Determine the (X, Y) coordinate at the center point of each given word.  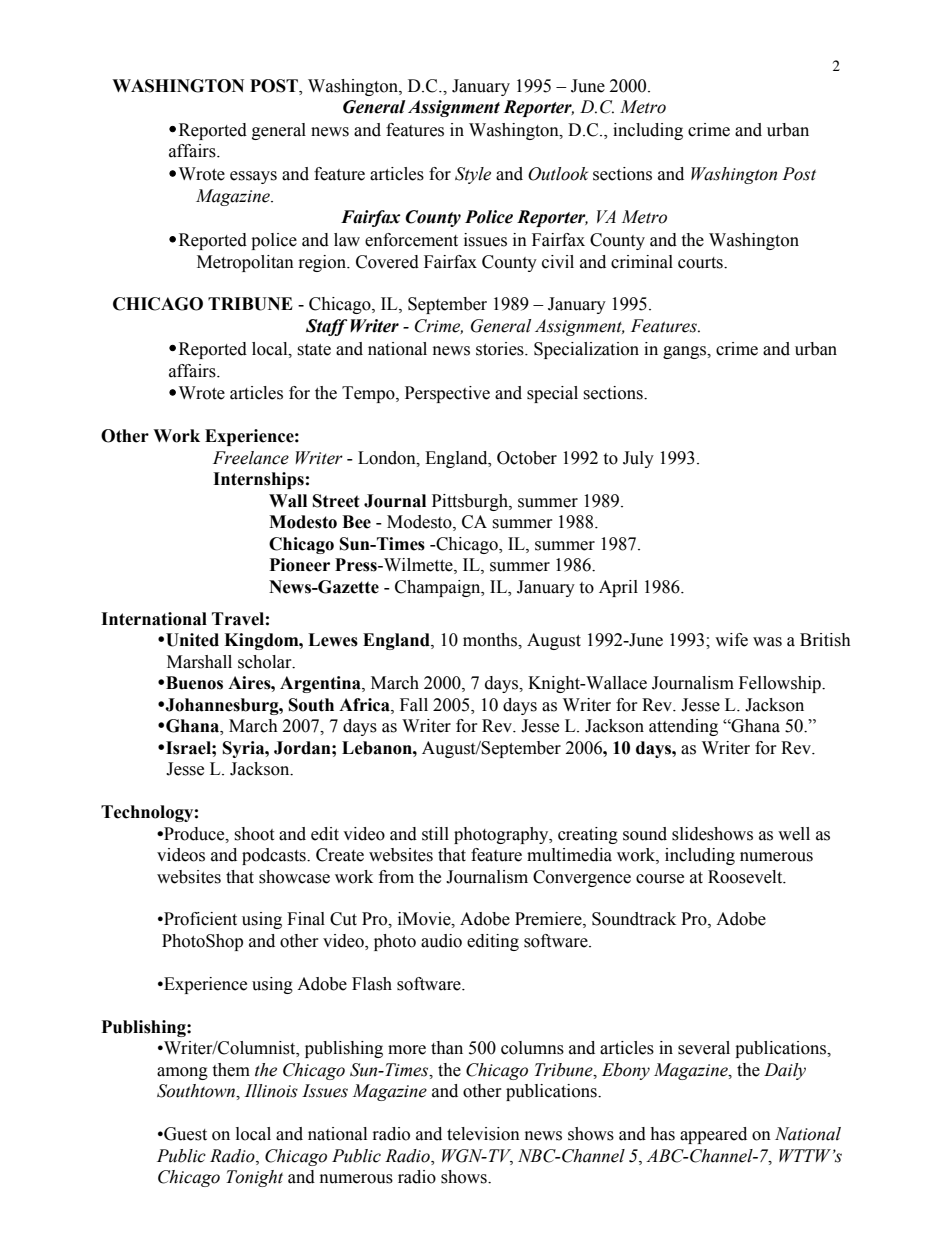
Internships (258, 480)
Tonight (254, 1178)
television (483, 1134)
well (794, 834)
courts (701, 263)
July (638, 459)
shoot (254, 834)
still (435, 834)
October (527, 458)
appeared (713, 1135)
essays (253, 177)
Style (473, 175)
